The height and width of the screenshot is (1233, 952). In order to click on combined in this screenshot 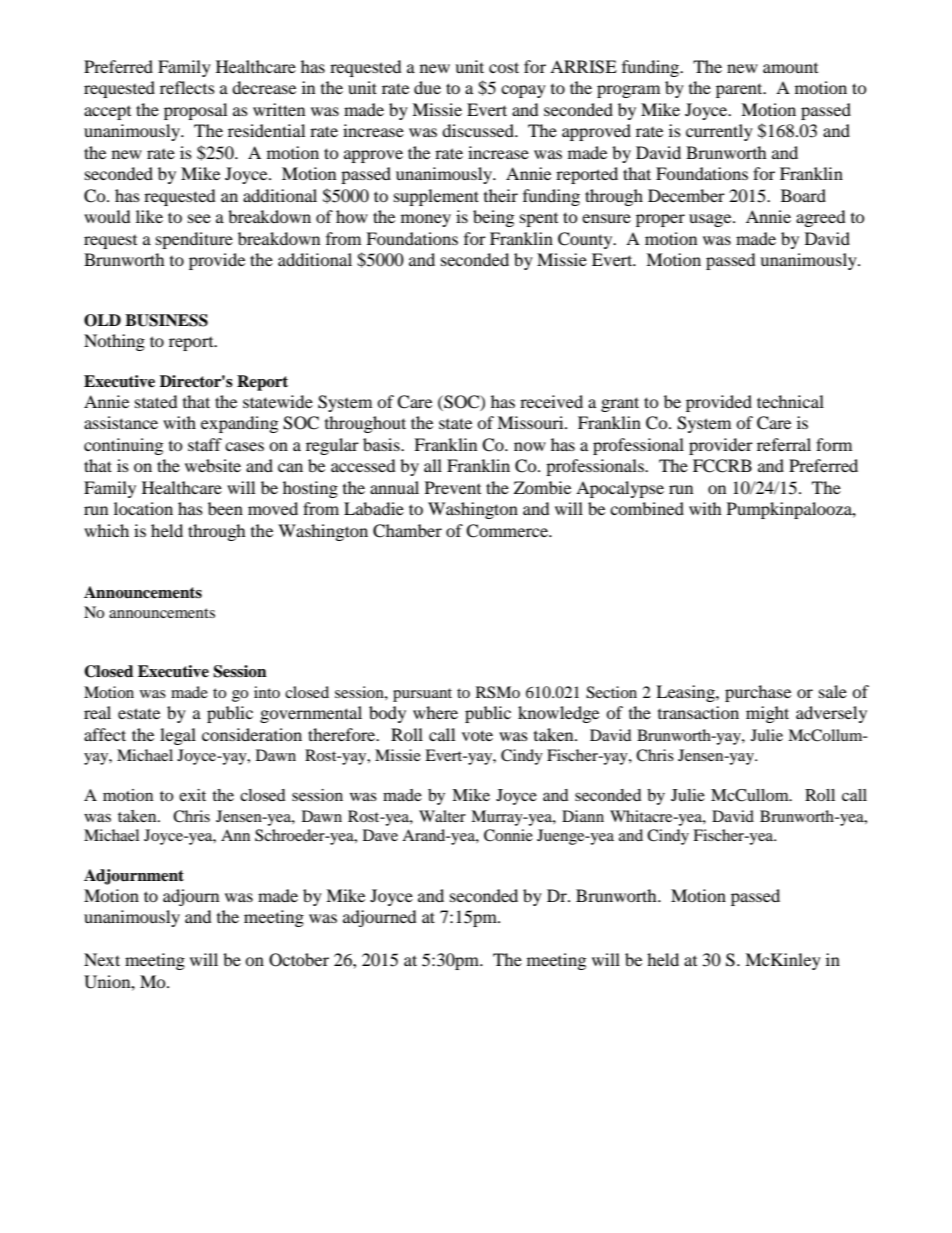, I will do `click(647, 508)`.
